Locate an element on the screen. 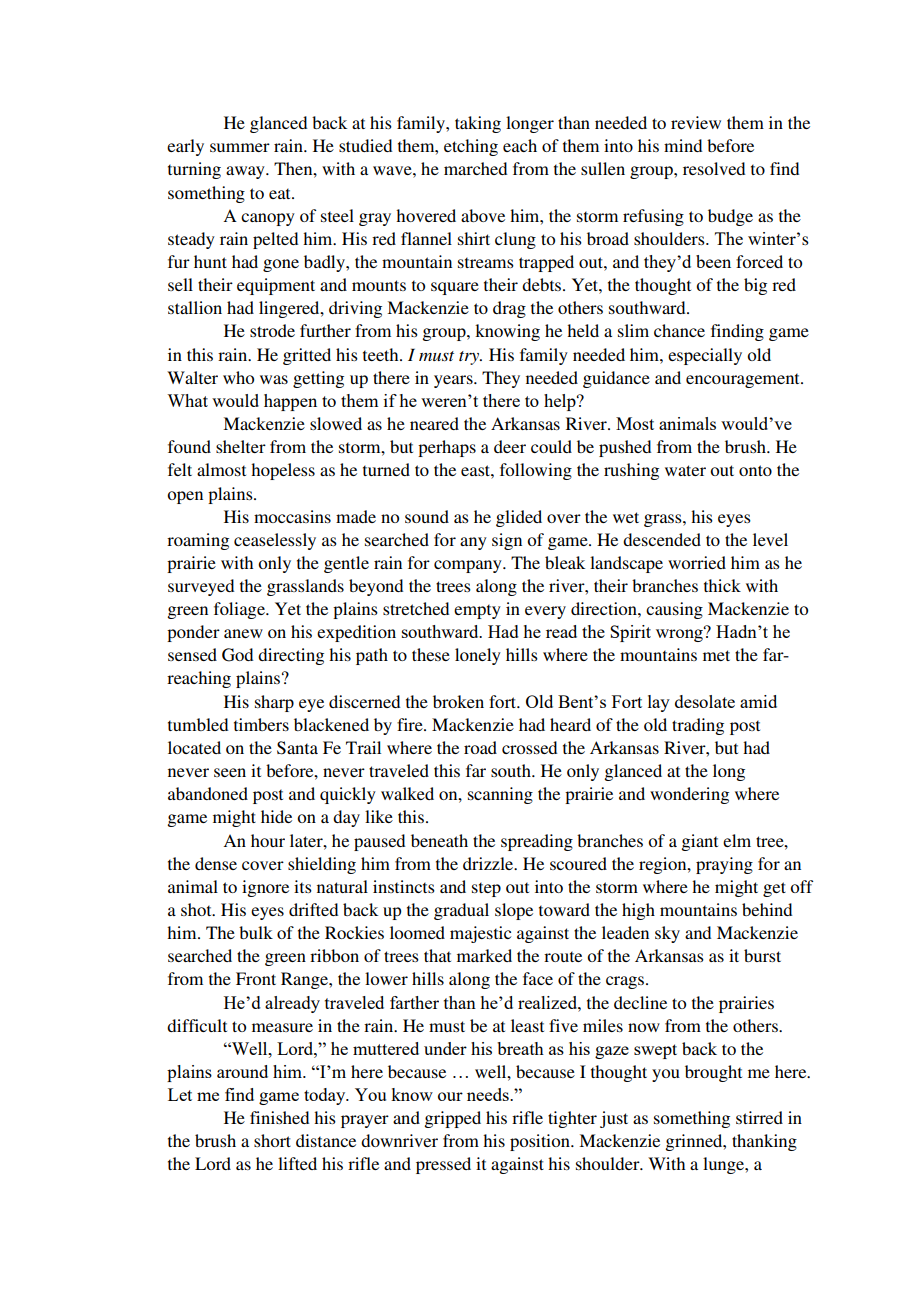 The width and height of the screenshot is (924, 1308). resolved is located at coordinates (714, 168).
